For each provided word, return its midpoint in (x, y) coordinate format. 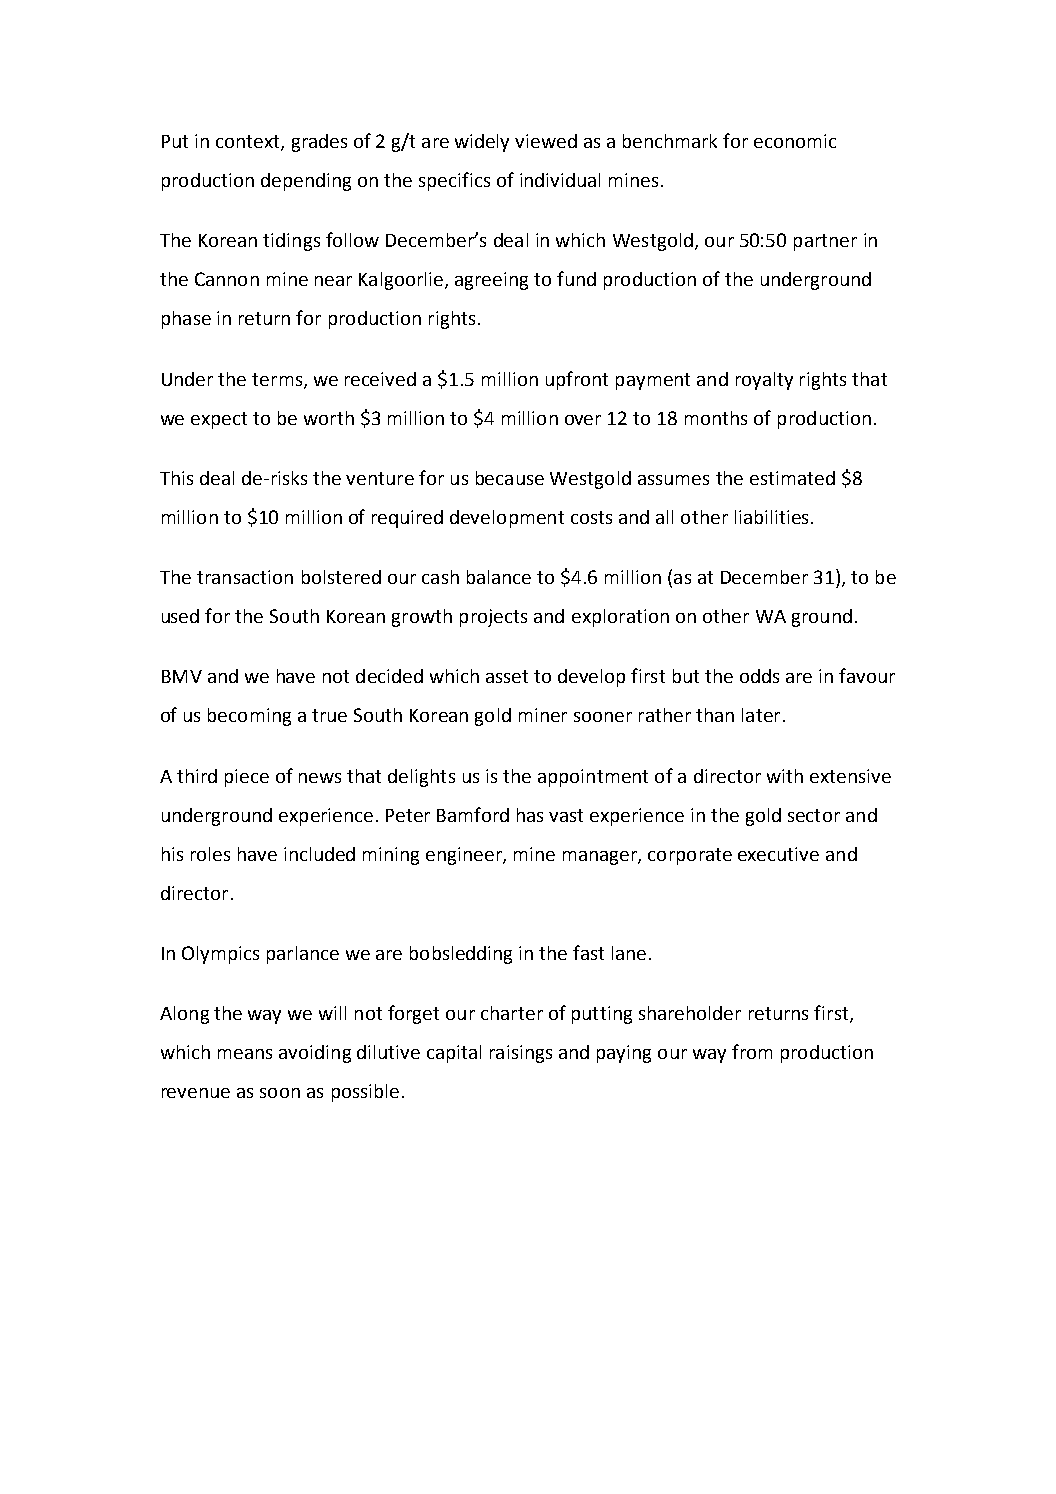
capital (454, 1054)
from (752, 1051)
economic (795, 141)
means (245, 1054)
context (249, 143)
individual (560, 180)
